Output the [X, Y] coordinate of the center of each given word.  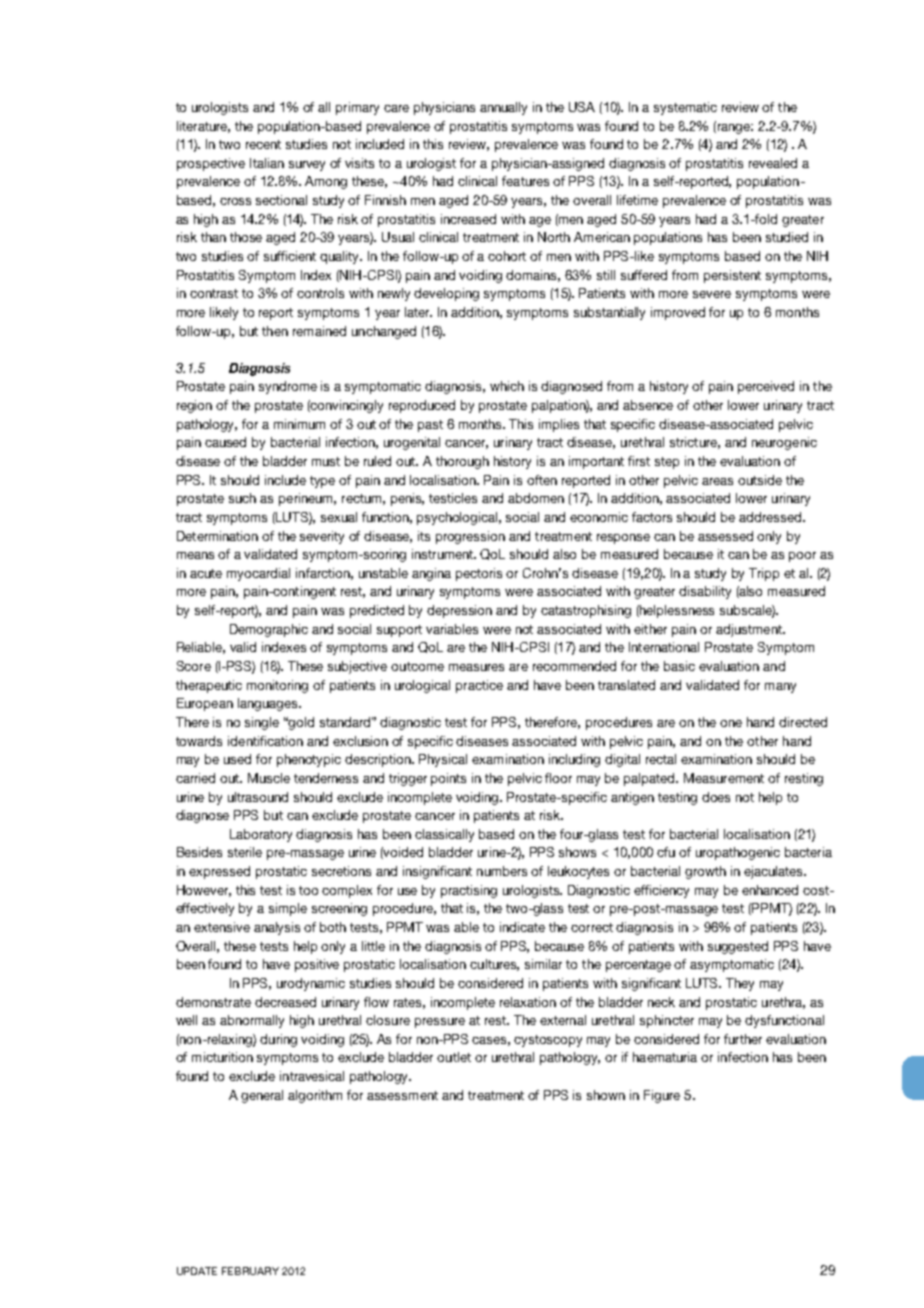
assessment [402, 1095]
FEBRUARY [250, 1271]
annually [503, 108]
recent [263, 144]
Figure [662, 1096]
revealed [773, 163]
